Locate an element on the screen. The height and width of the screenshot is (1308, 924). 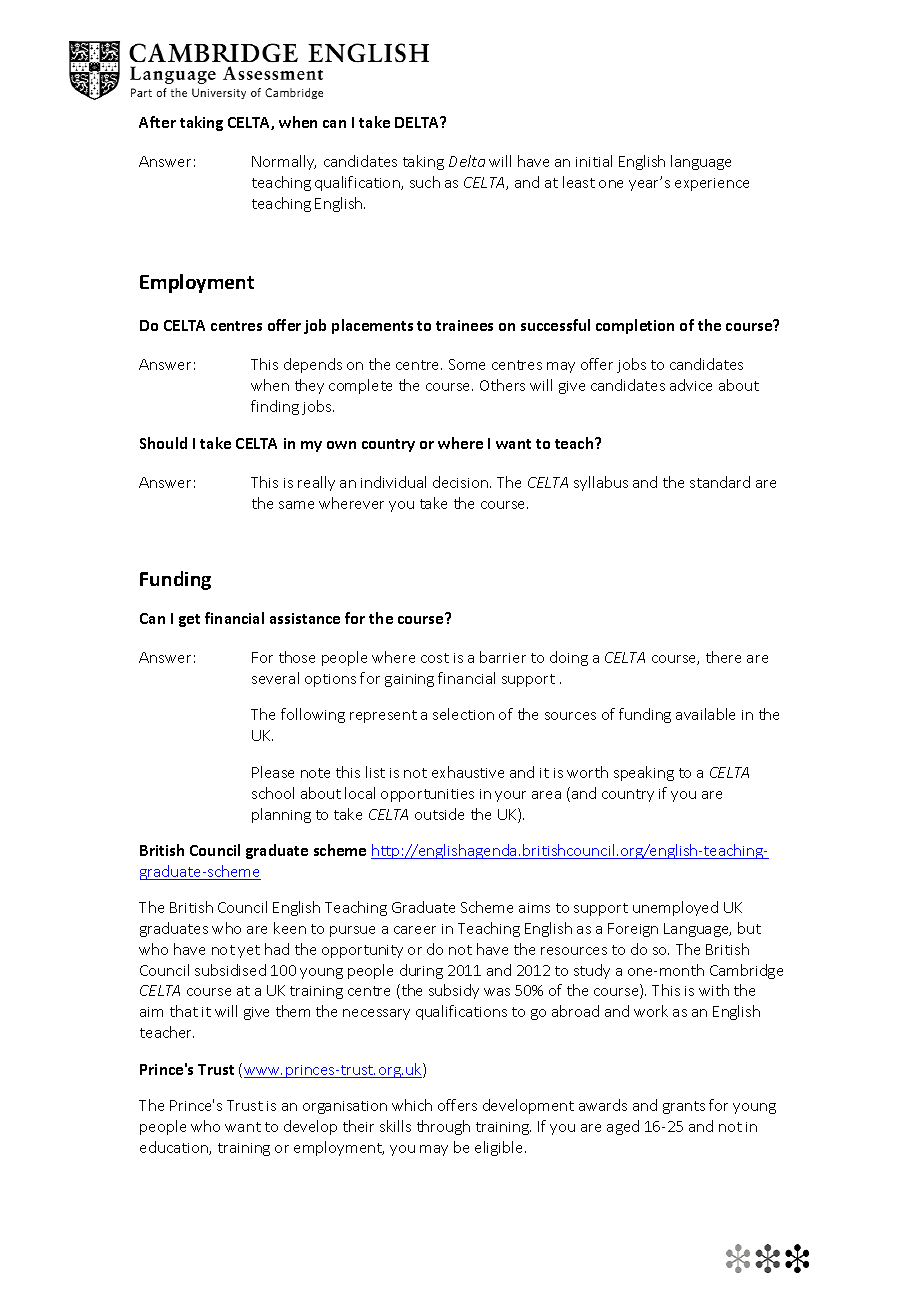
such is located at coordinates (425, 182).
